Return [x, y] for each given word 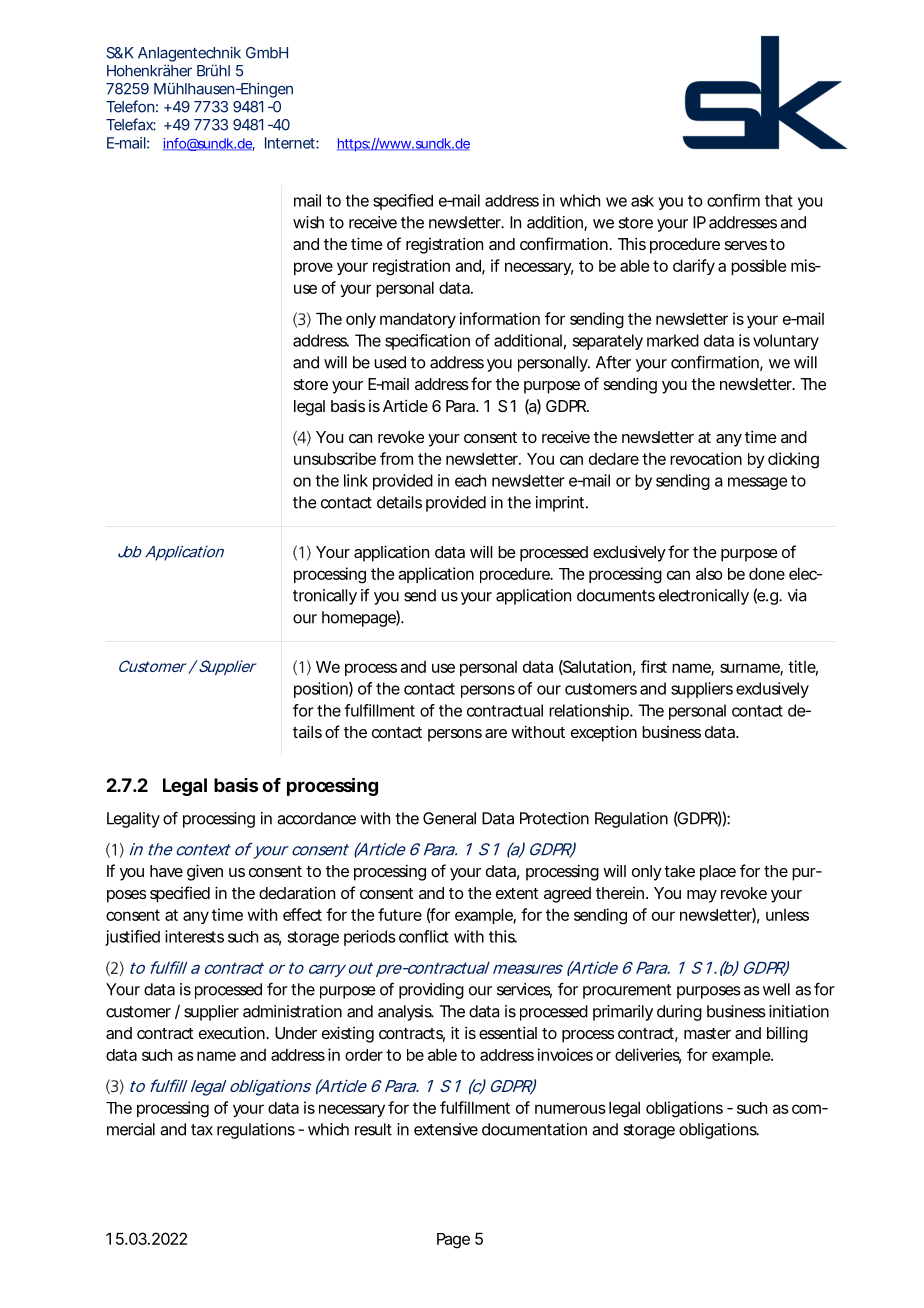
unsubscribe [335, 458]
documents [616, 595]
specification [427, 342]
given [205, 872]
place [718, 873]
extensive [446, 1129]
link [356, 480]
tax [202, 1130]
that [779, 200]
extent [517, 893]
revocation [706, 458]
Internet [292, 143]
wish [308, 222]
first [654, 666]
